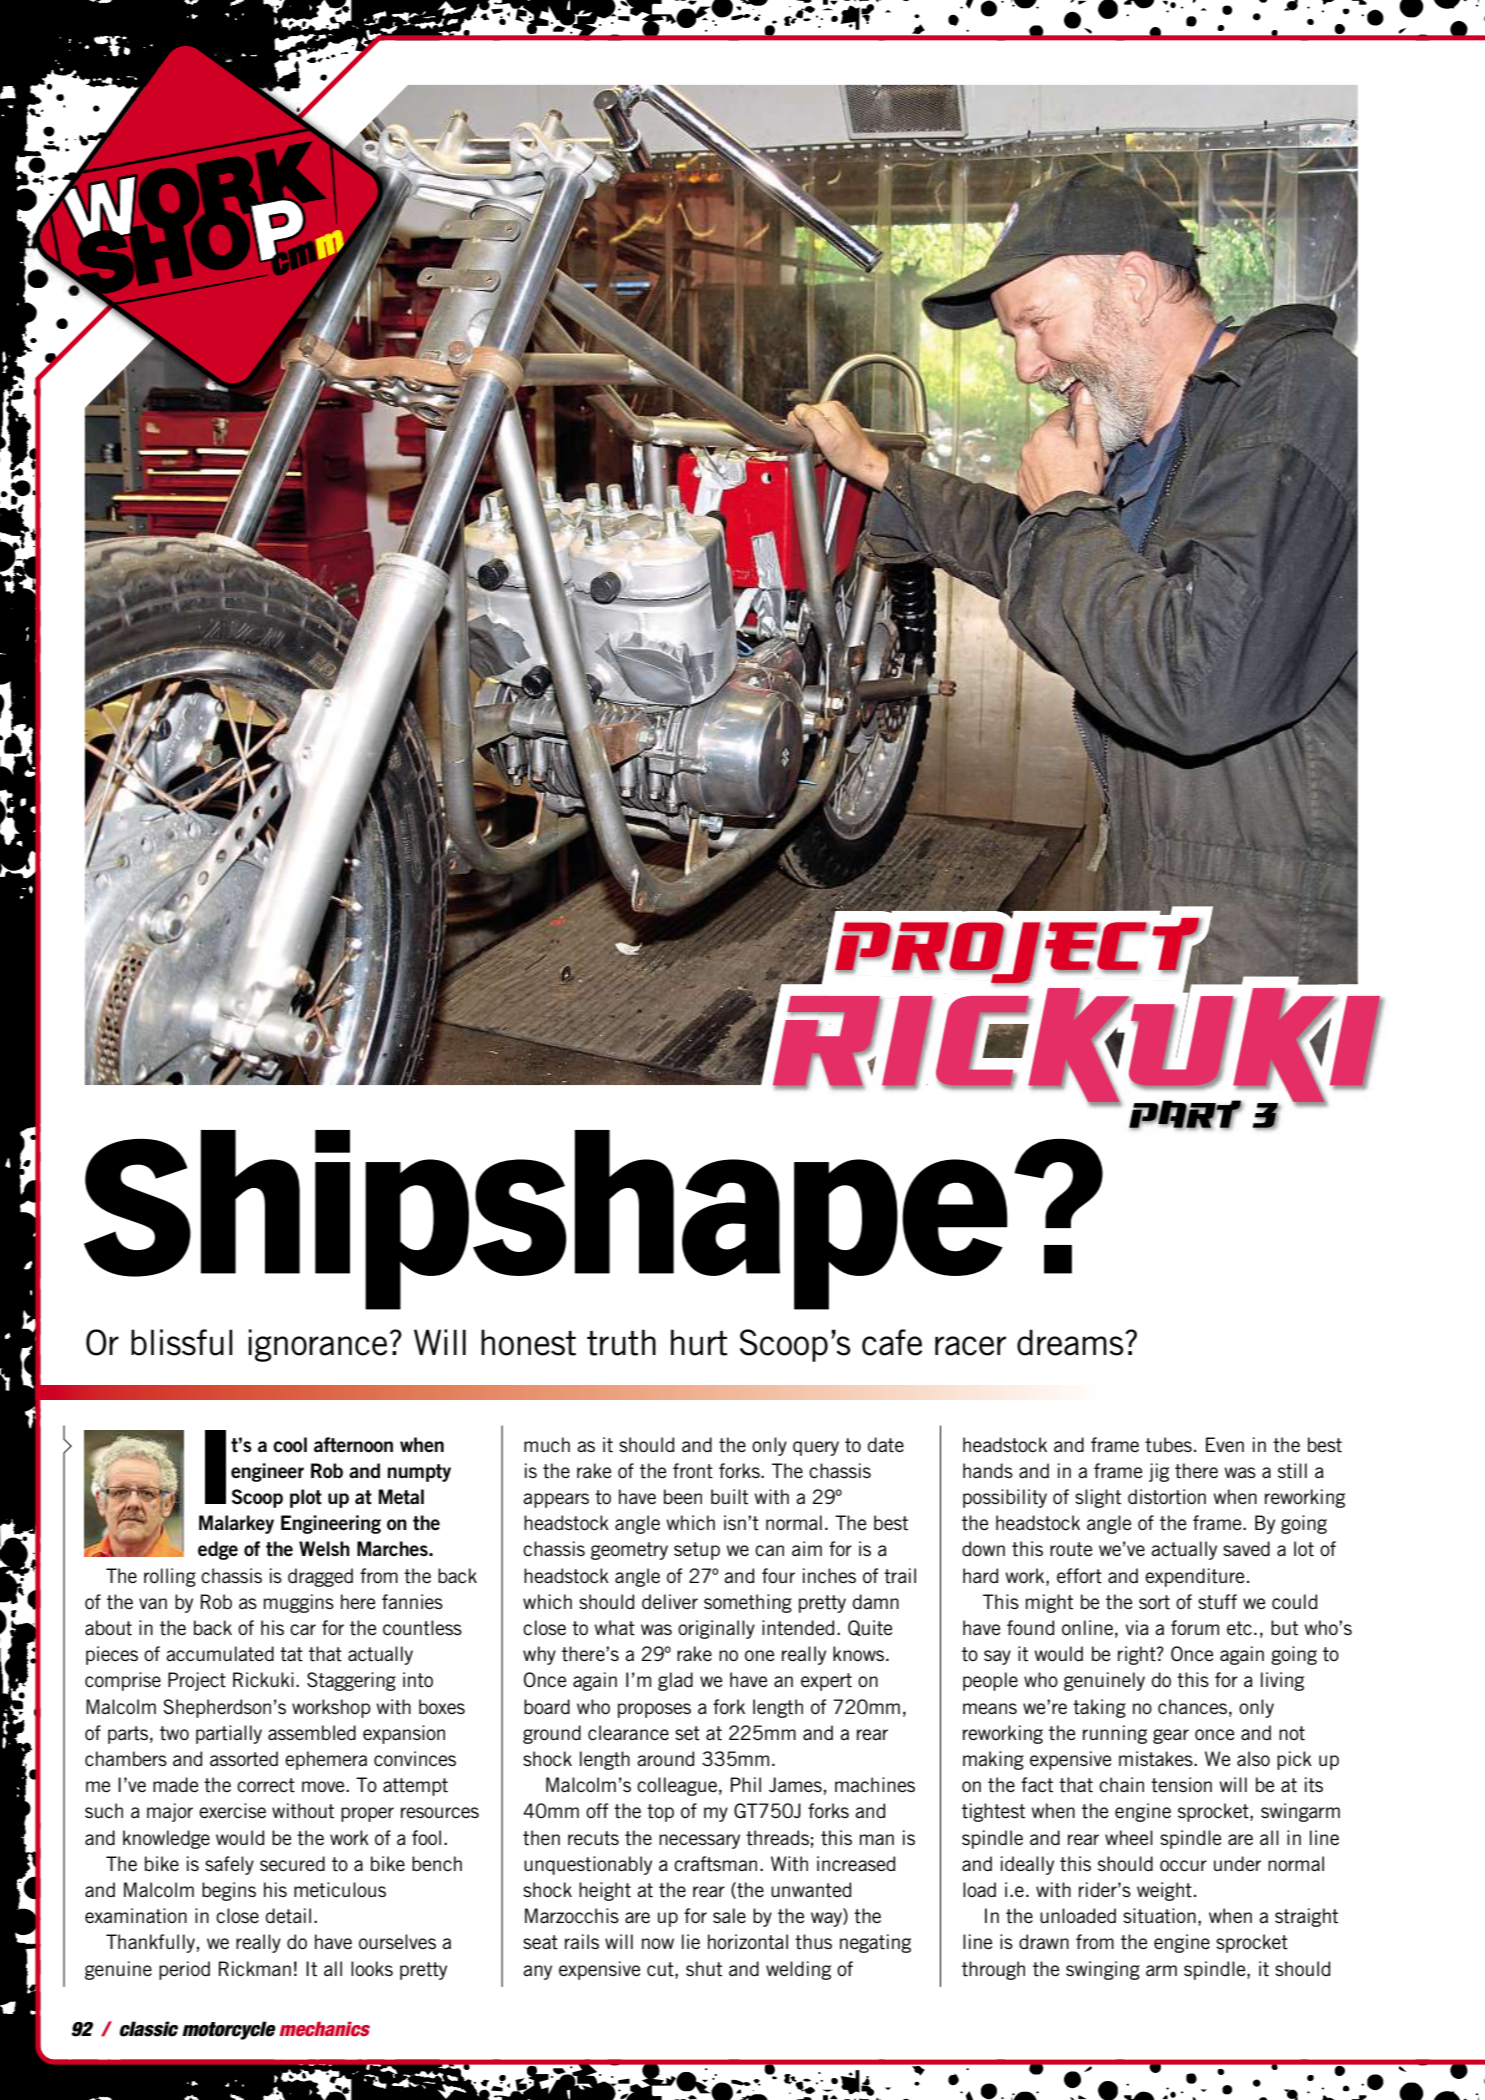 The image size is (1485, 2100). Describe the element at coordinates (229, 2030) in the document. I see `motorcycle` at that location.
